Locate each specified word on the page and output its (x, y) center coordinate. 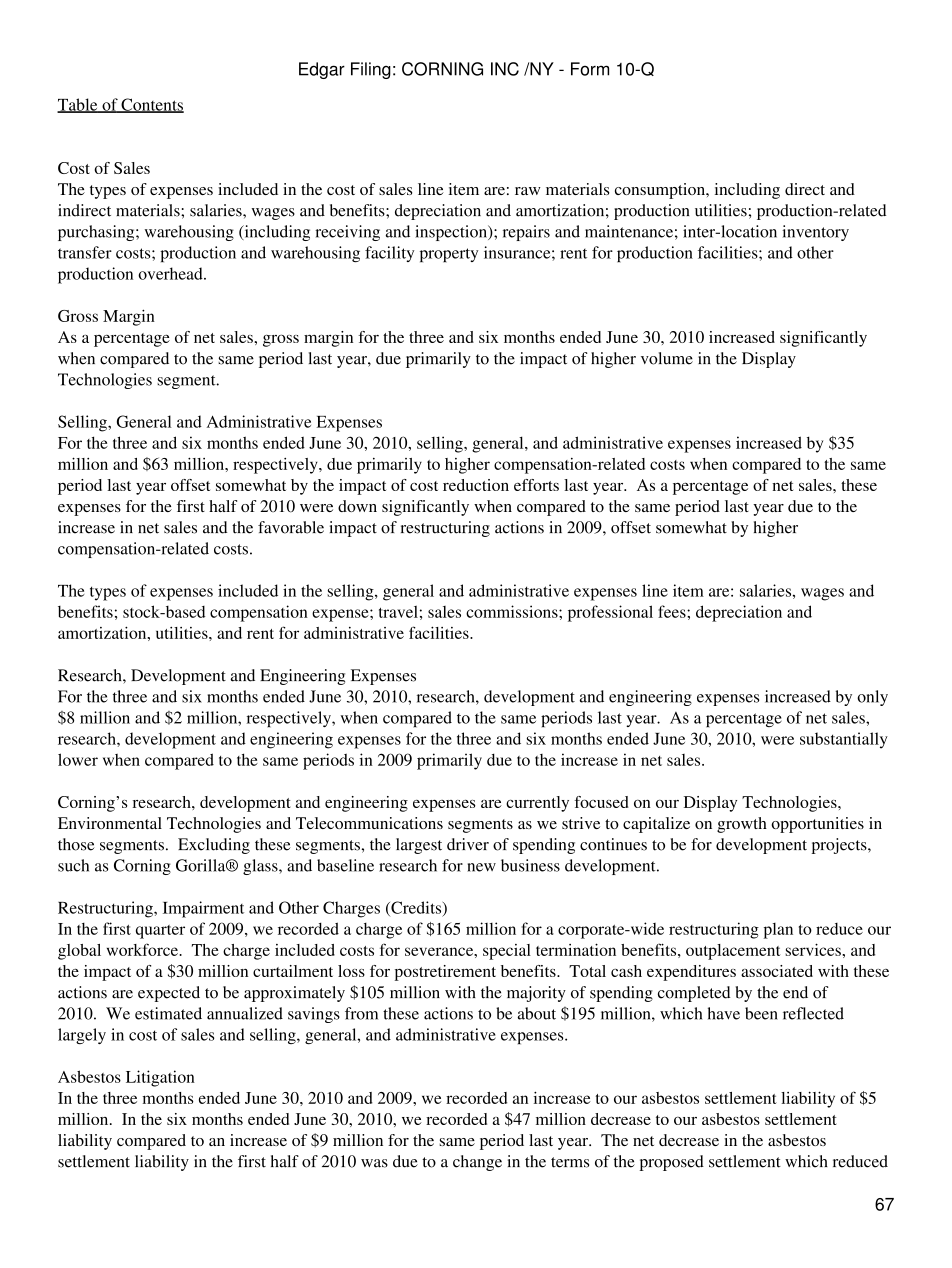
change (477, 1163)
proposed (672, 1163)
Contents (151, 105)
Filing (371, 70)
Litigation (160, 1078)
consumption (661, 191)
